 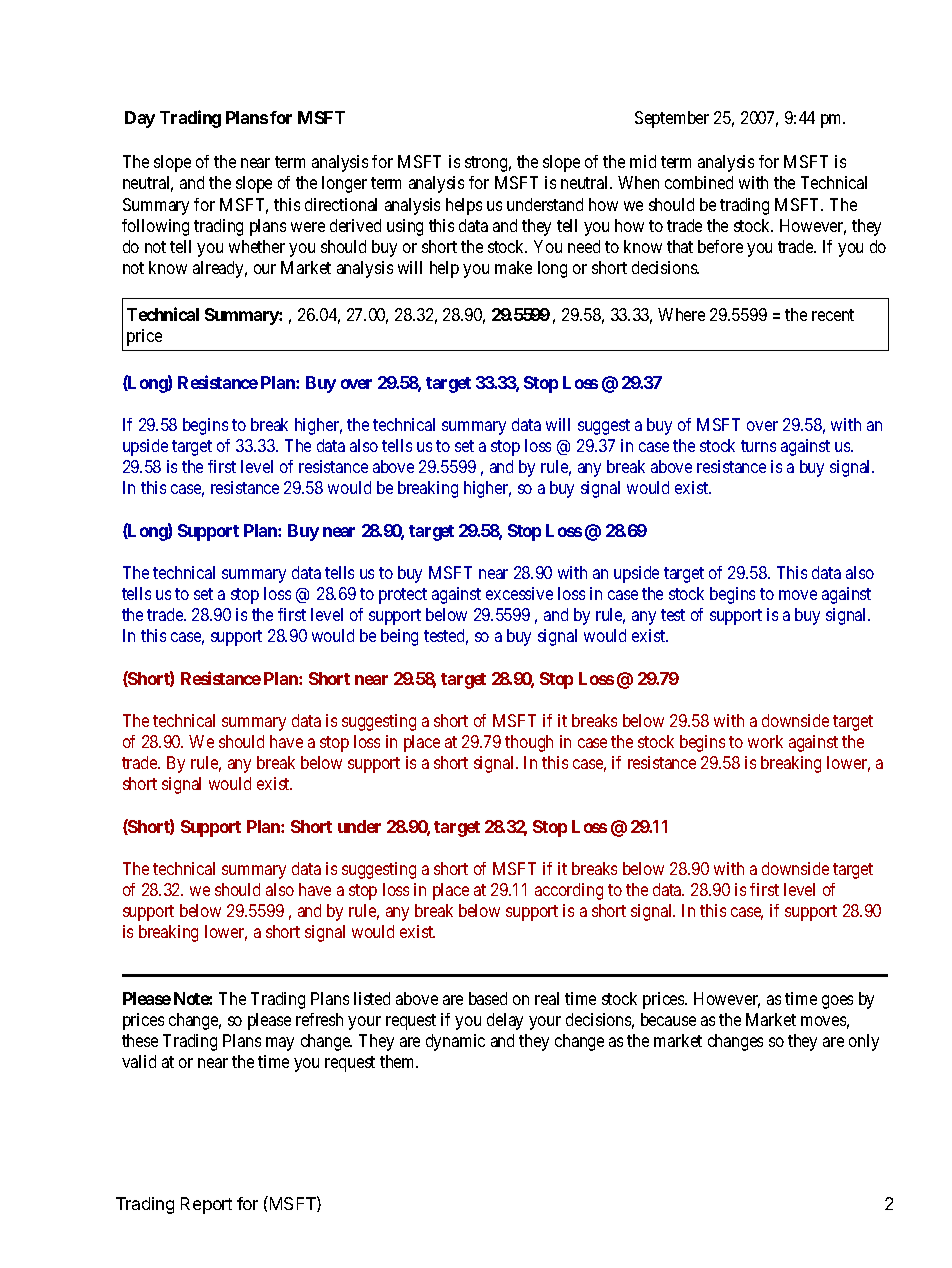 What do you see at coordinates (405, 227) in the screenshot?
I see `using` at bounding box center [405, 227].
